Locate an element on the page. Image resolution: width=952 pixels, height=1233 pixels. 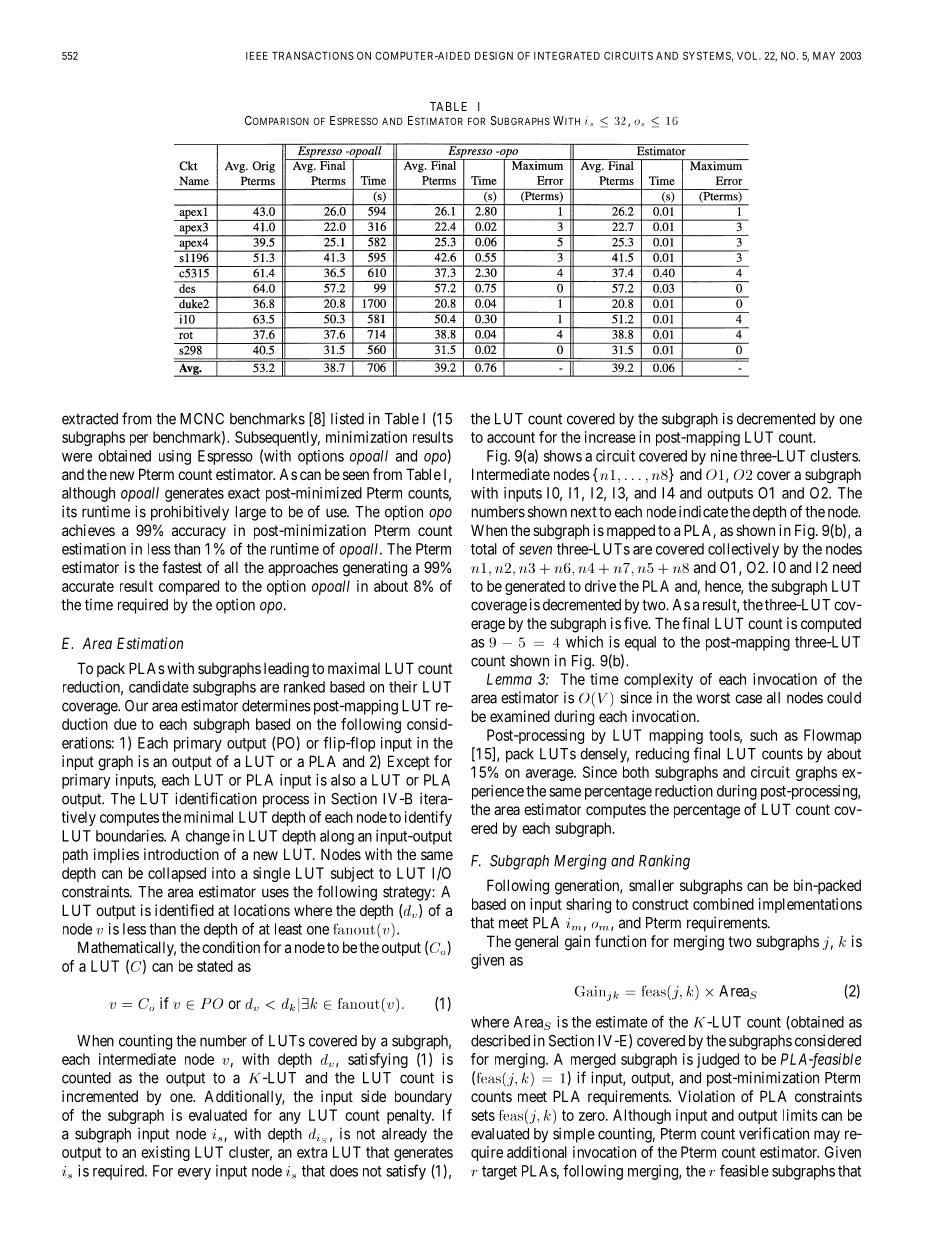
IEEE is located at coordinates (257, 56).
